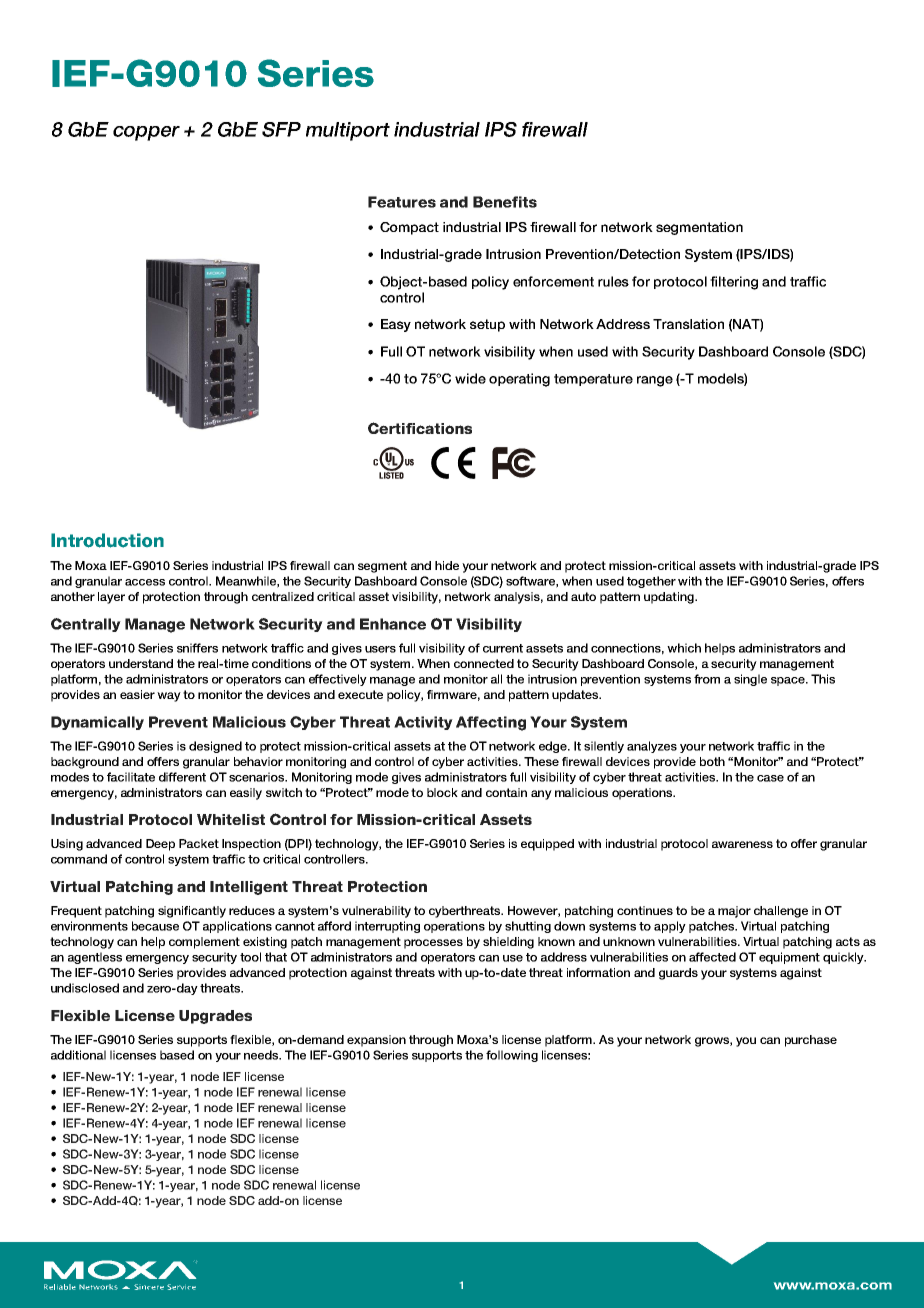  What do you see at coordinates (182, 777) in the document?
I see `different` at bounding box center [182, 777].
